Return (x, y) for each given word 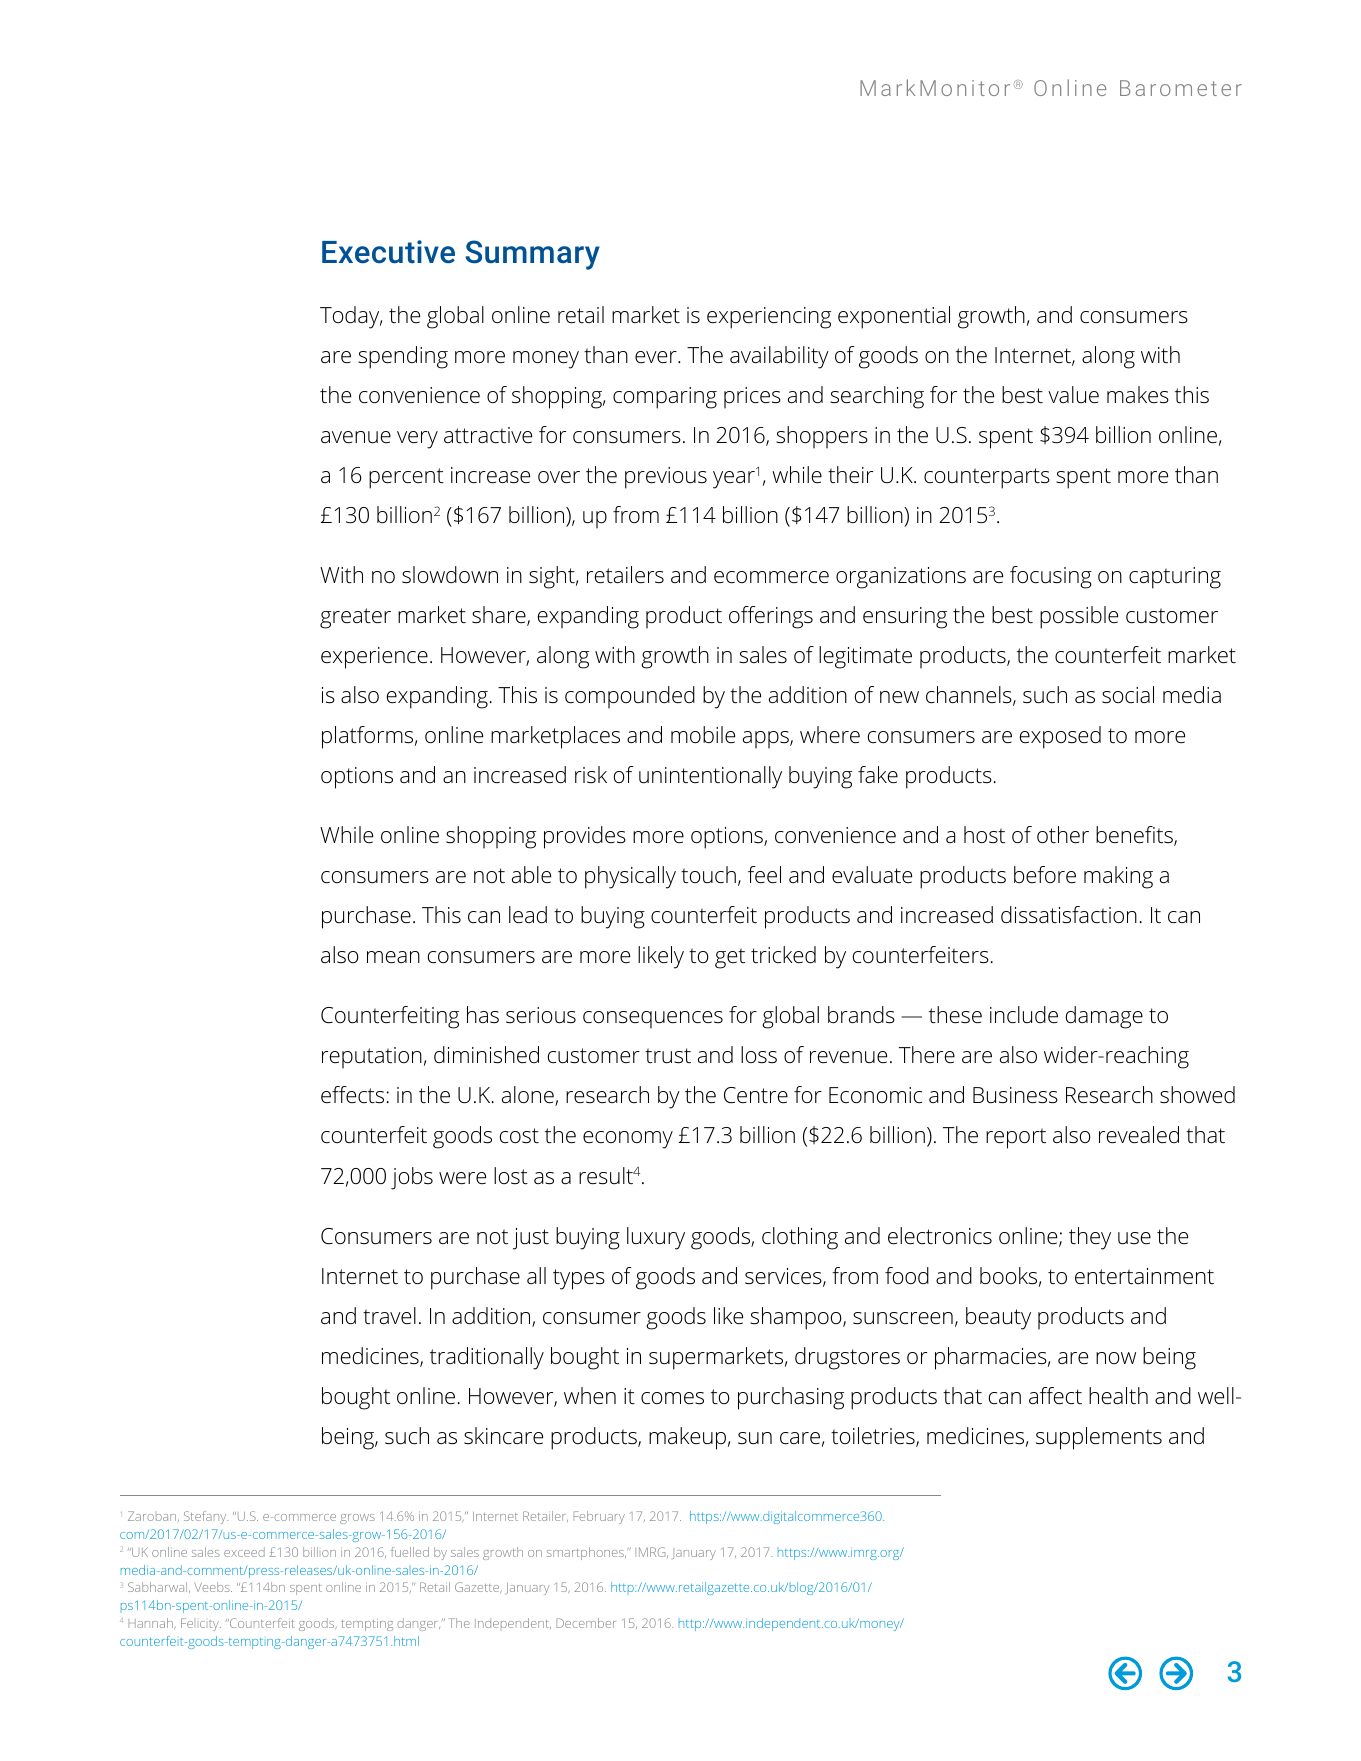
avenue (356, 437)
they (1090, 1238)
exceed (244, 1552)
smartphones (586, 1553)
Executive (388, 252)
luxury (656, 1238)
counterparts (987, 478)
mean (393, 957)
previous (666, 478)
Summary (533, 255)
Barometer (1181, 88)
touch (708, 875)
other (1063, 835)
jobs (412, 1178)
